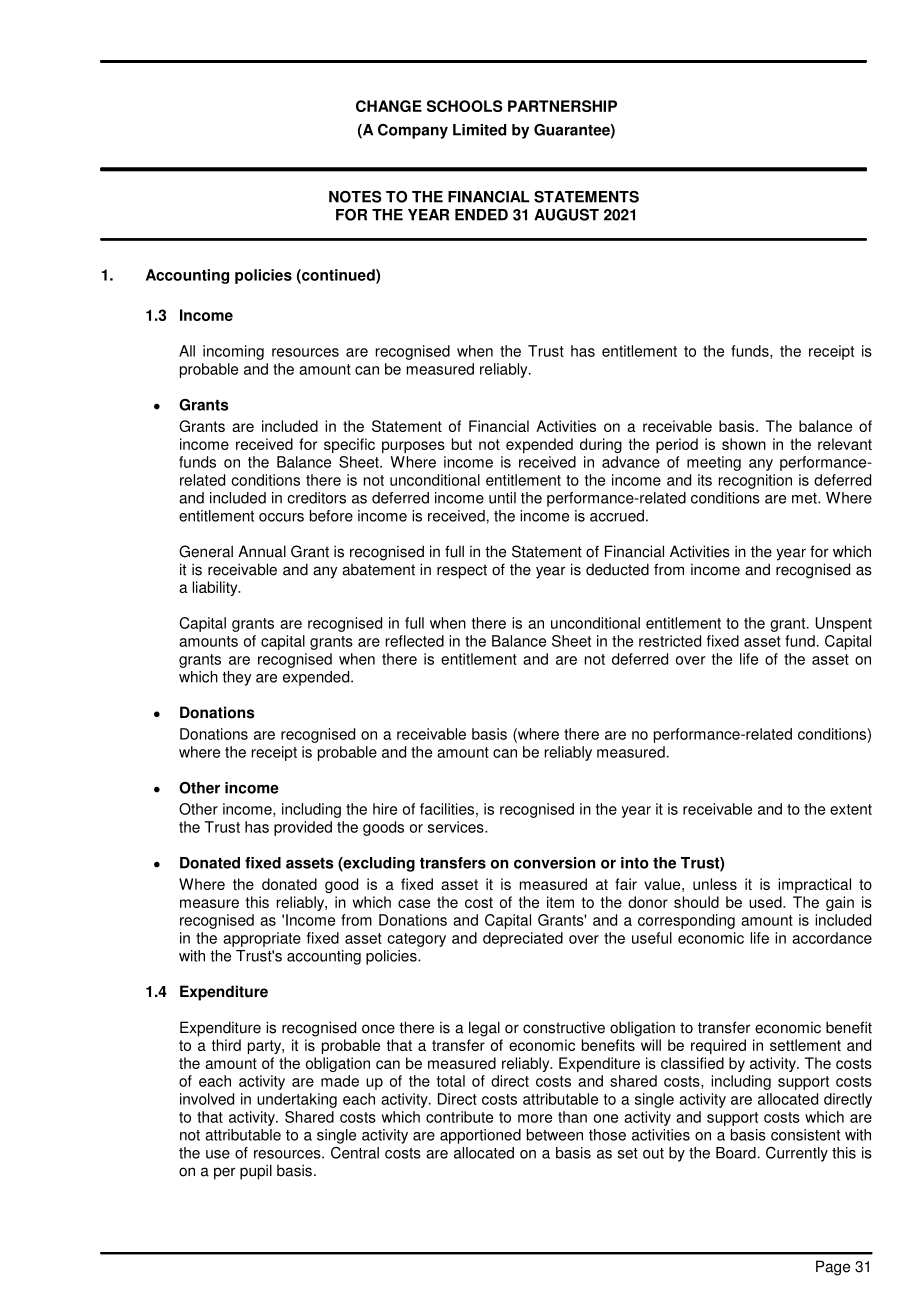  What do you see at coordinates (256, 1172) in the screenshot?
I see `pupil` at bounding box center [256, 1172].
